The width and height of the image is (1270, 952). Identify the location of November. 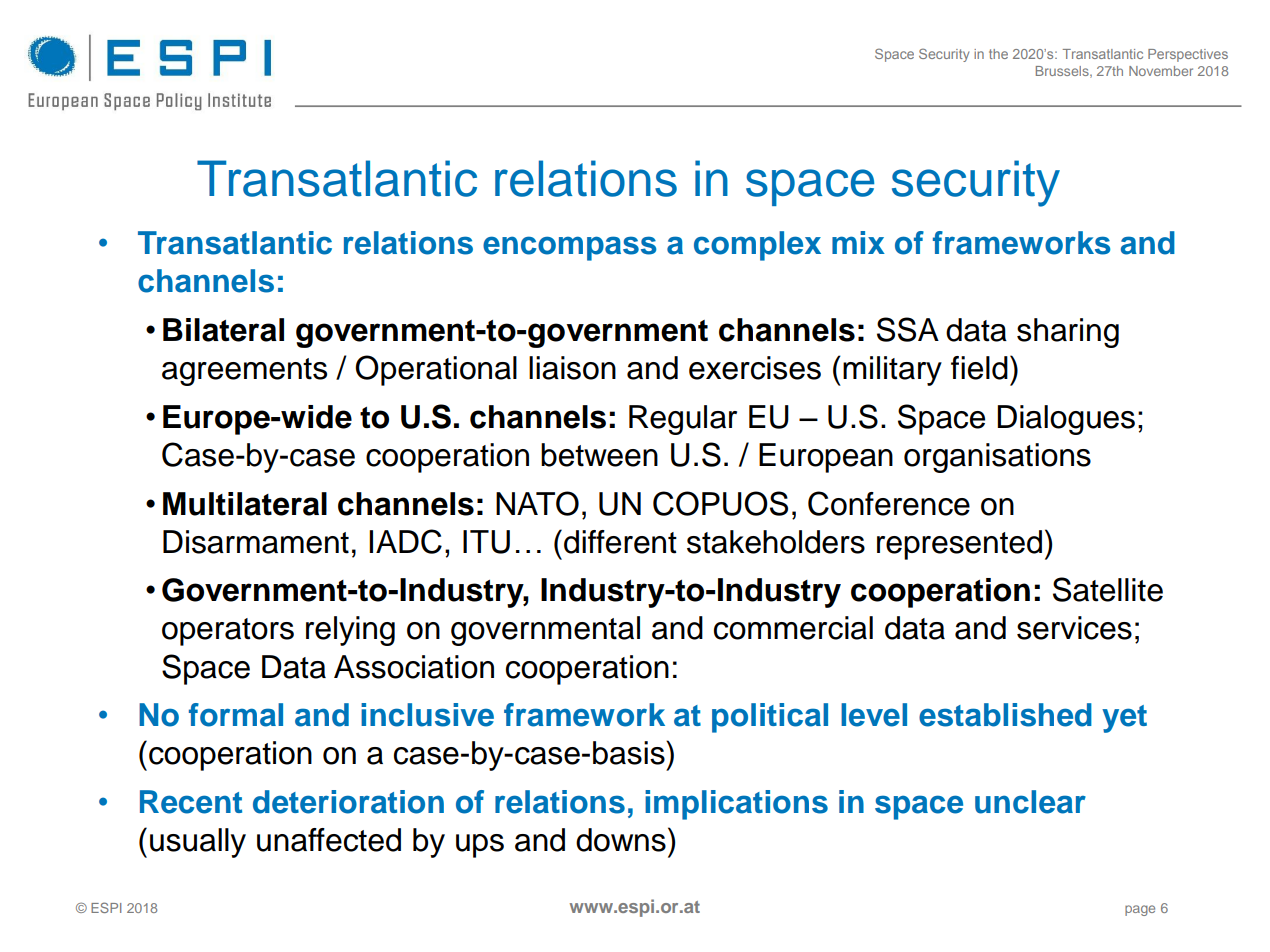
(1161, 71).
